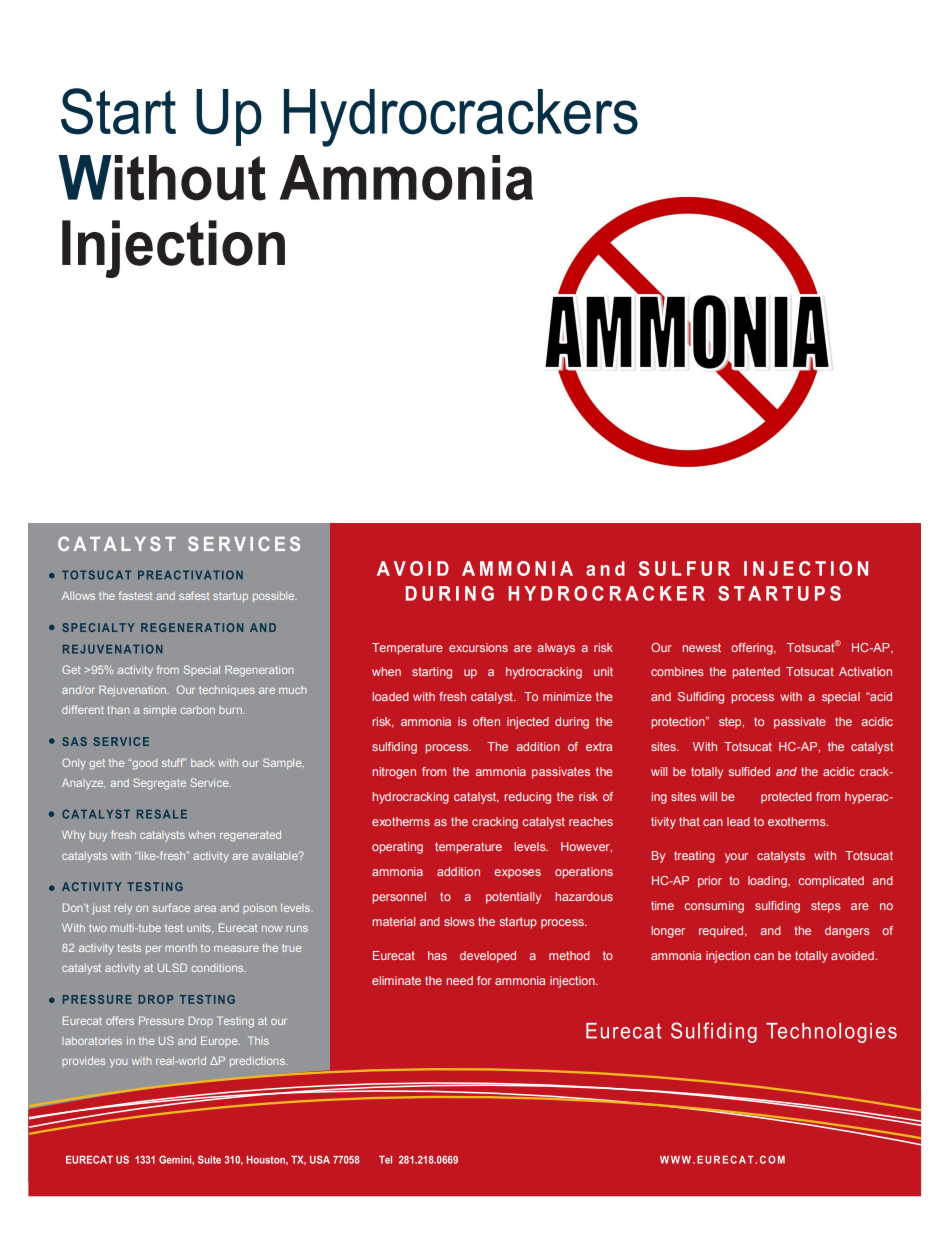  What do you see at coordinates (220, 1041) in the image?
I see `Europe` at bounding box center [220, 1041].
